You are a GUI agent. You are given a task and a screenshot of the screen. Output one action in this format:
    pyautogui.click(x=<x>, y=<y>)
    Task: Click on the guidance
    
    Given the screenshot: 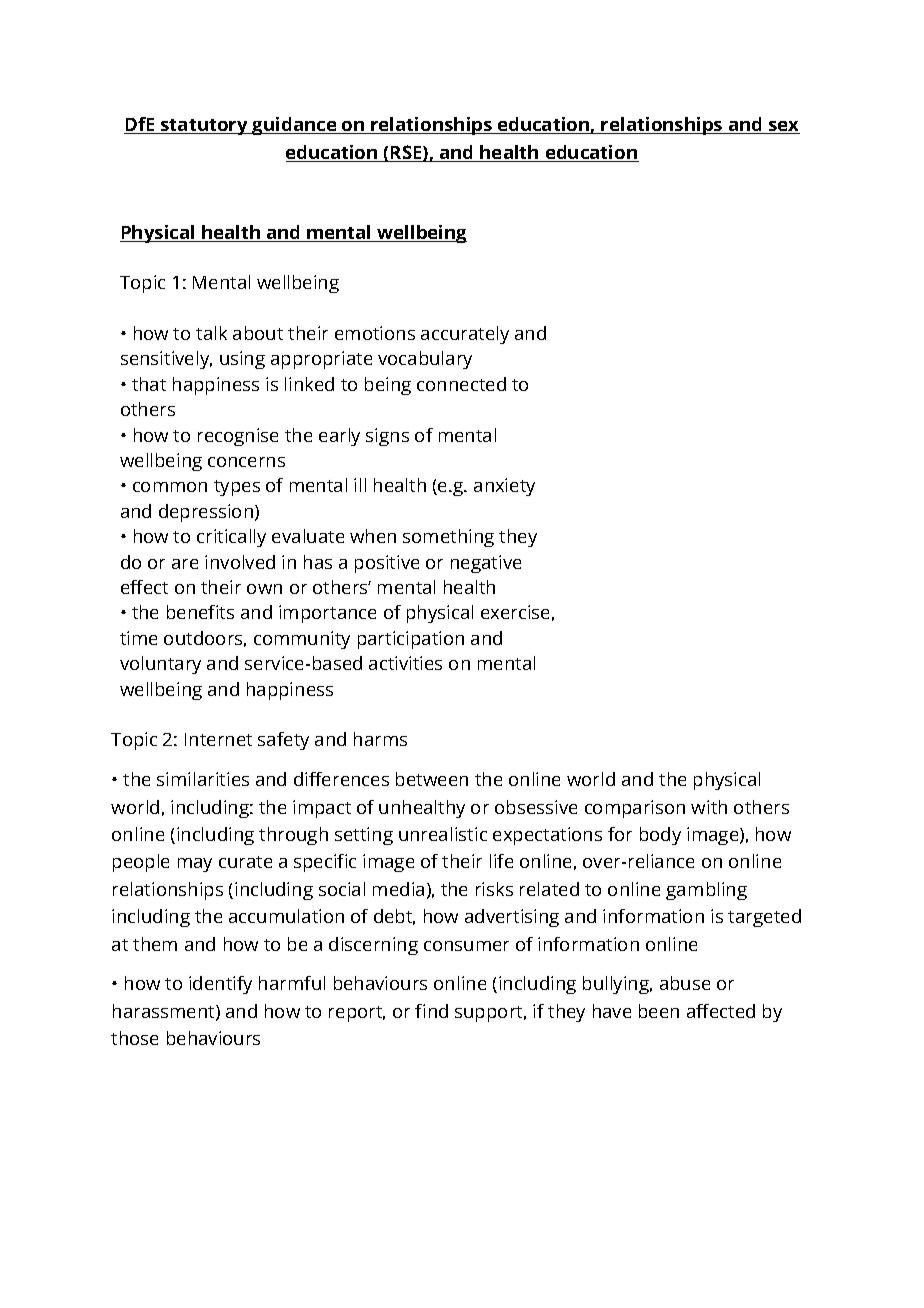 What is the action you would take?
    pyautogui.click(x=294, y=126)
